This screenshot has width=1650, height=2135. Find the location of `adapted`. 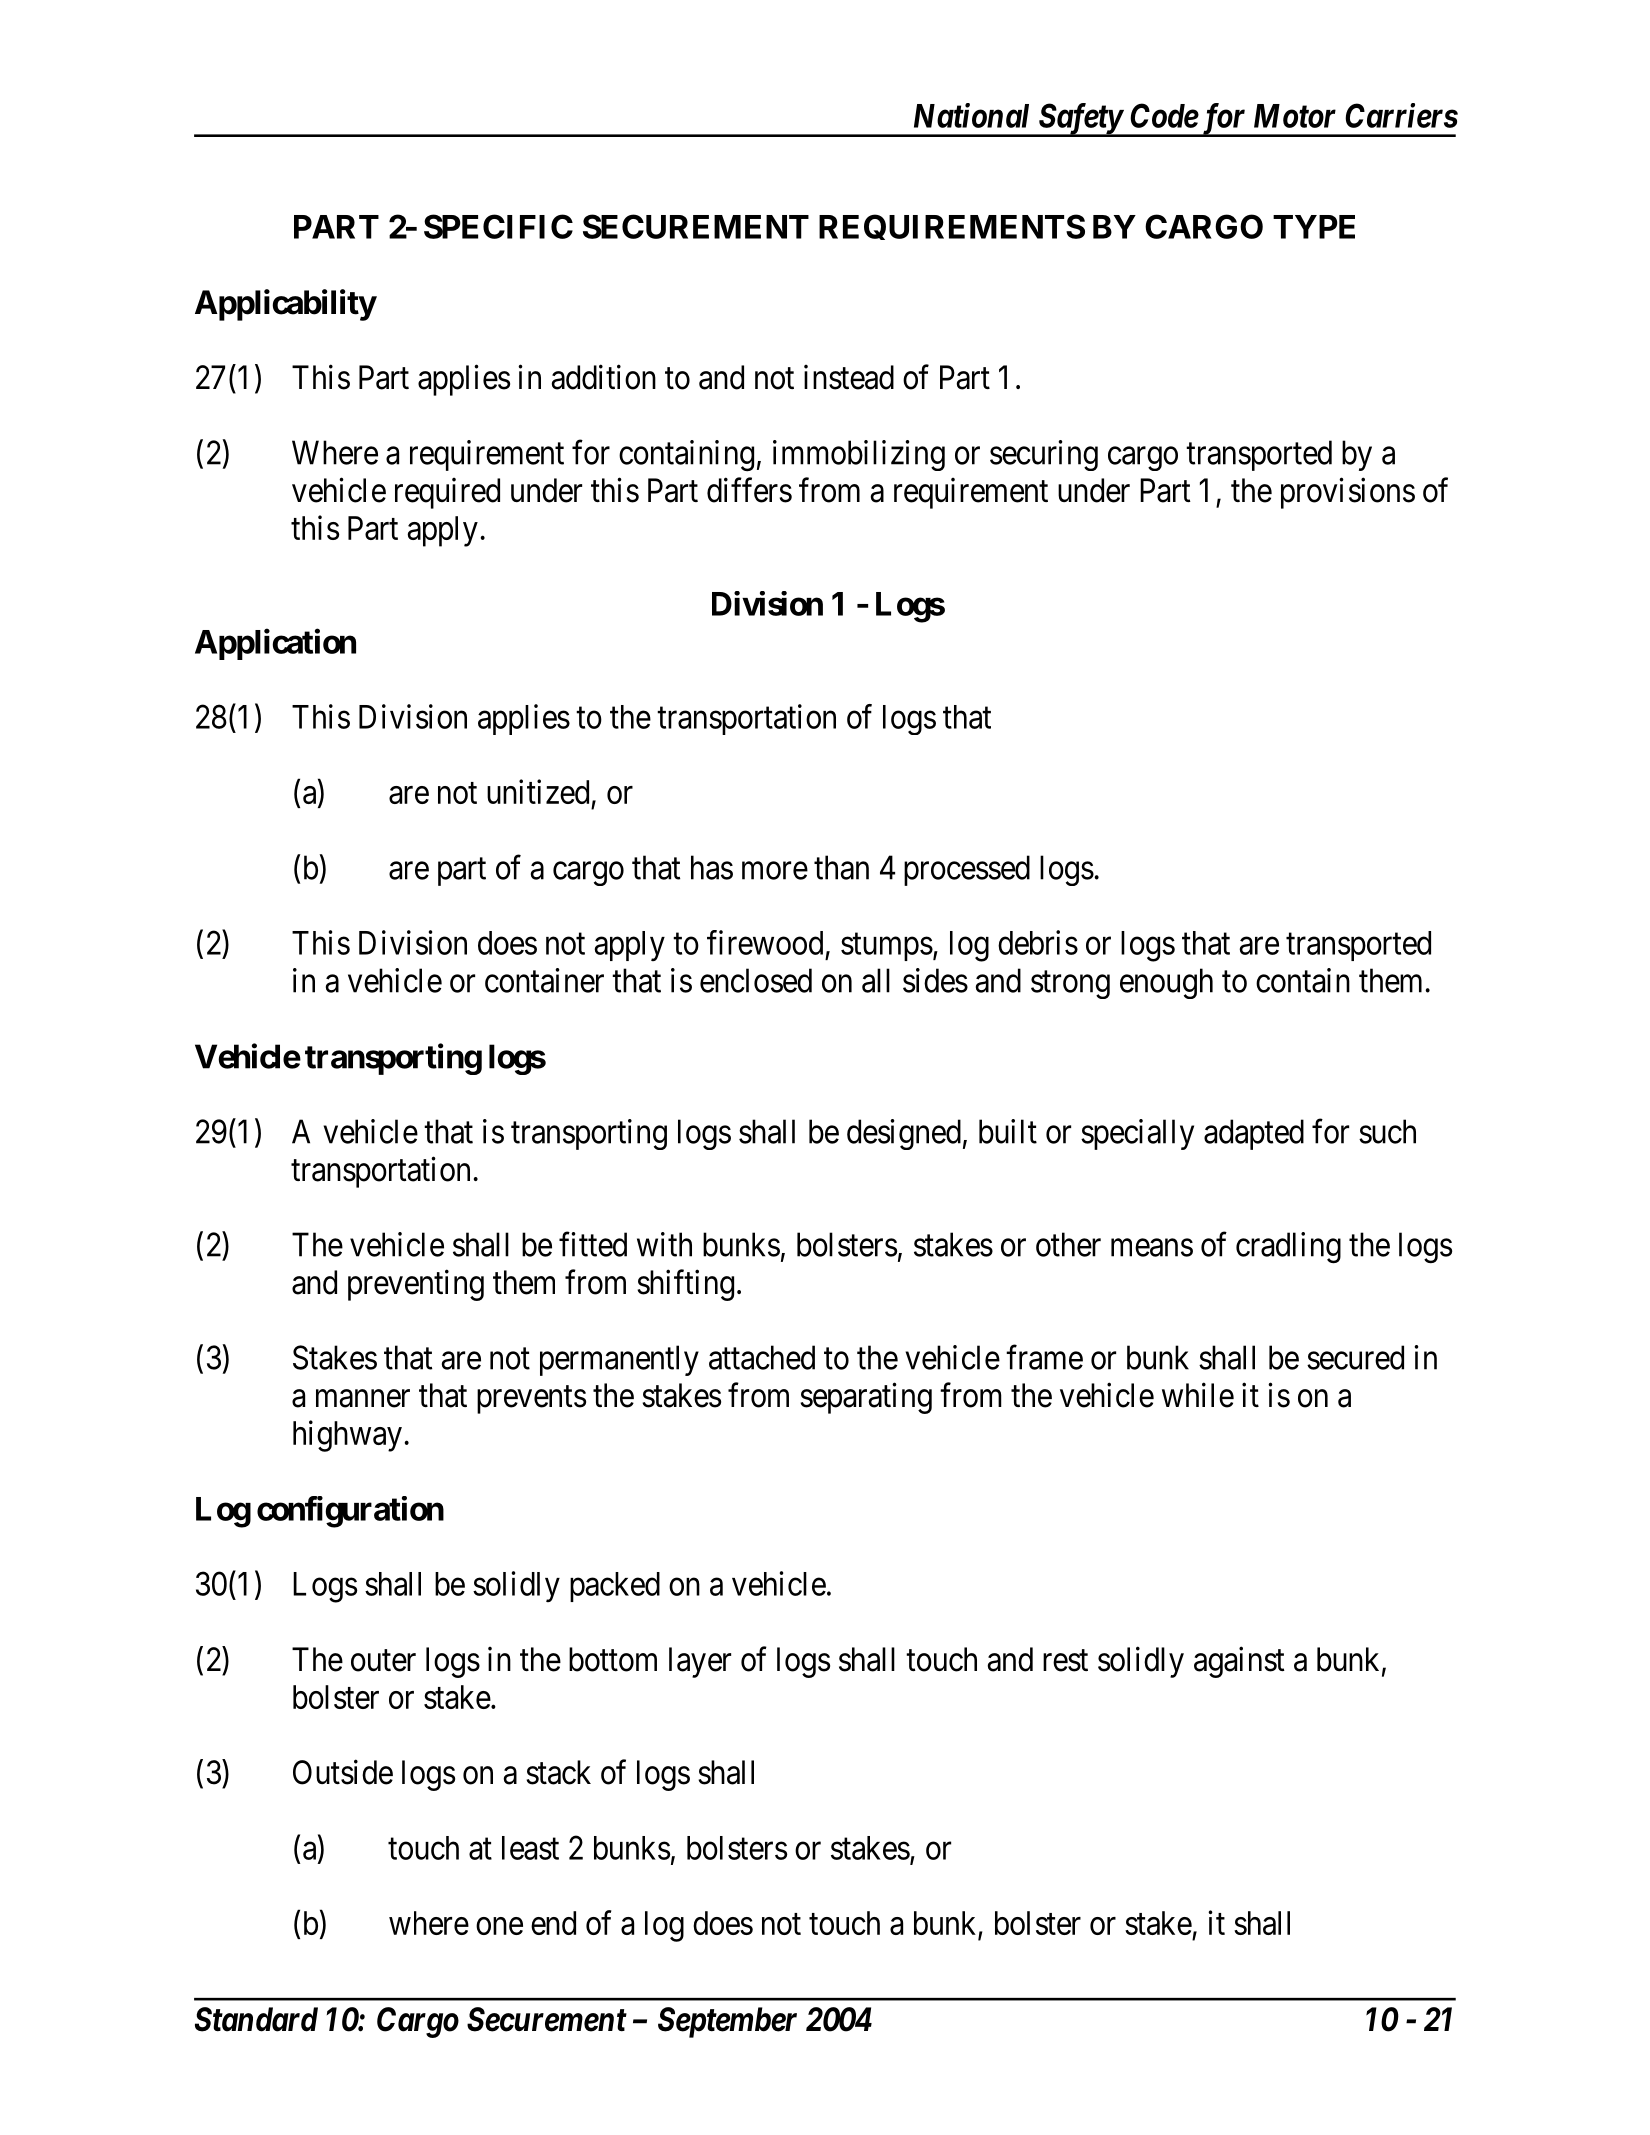

adapted is located at coordinates (1254, 1134).
